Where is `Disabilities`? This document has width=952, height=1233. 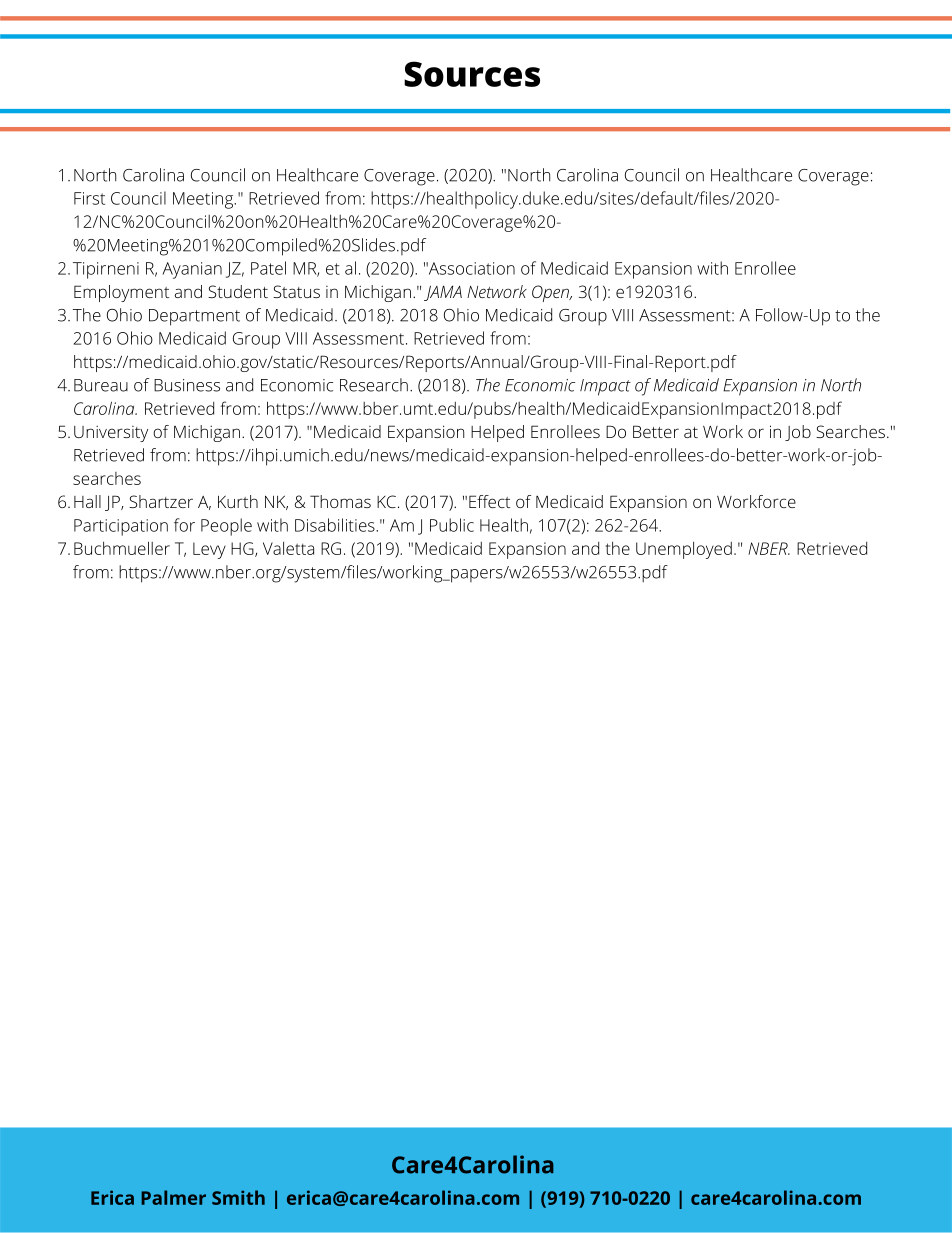
Disabilities is located at coordinates (336, 525).
